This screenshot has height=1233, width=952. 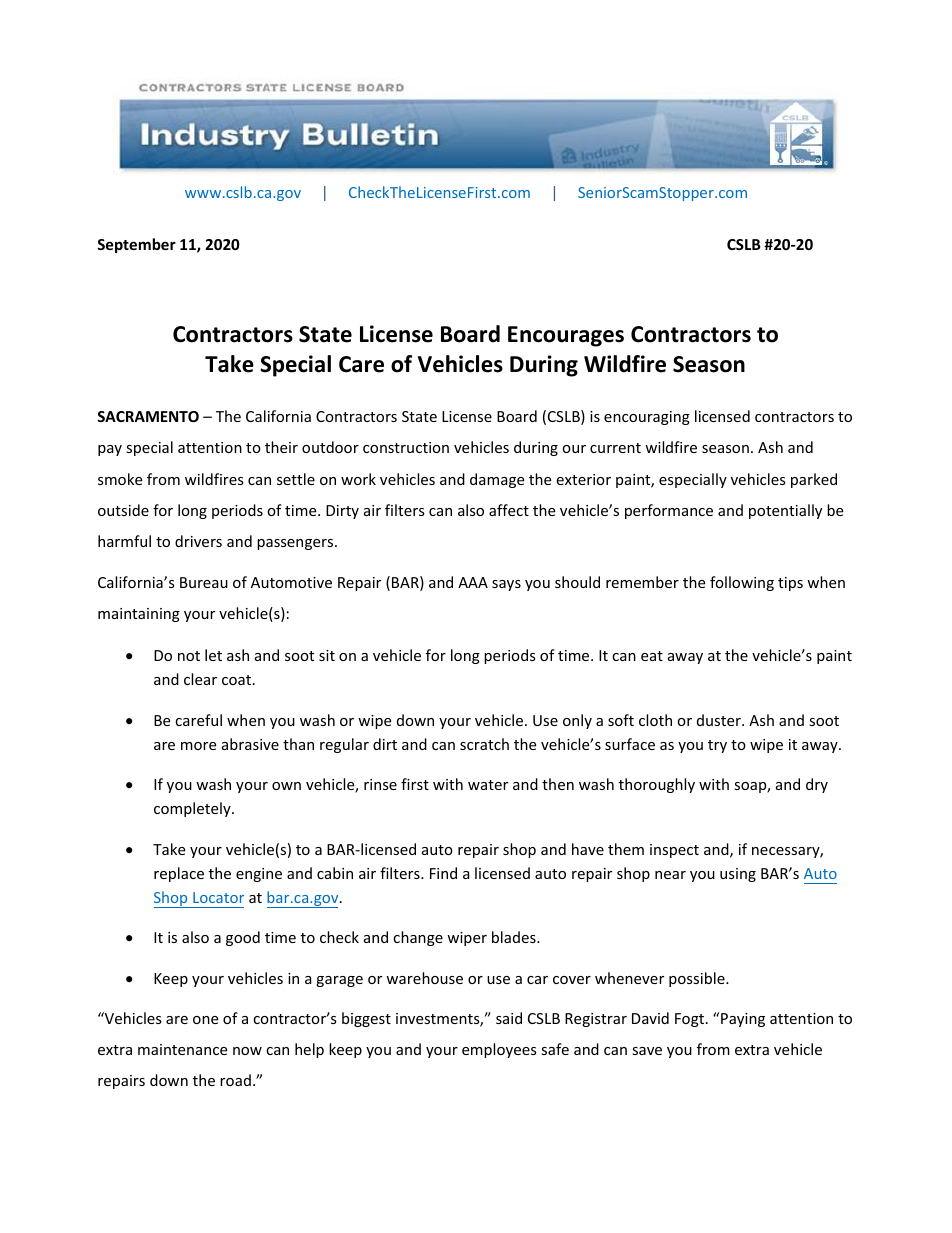 What do you see at coordinates (193, 809) in the screenshot?
I see `completely` at bounding box center [193, 809].
